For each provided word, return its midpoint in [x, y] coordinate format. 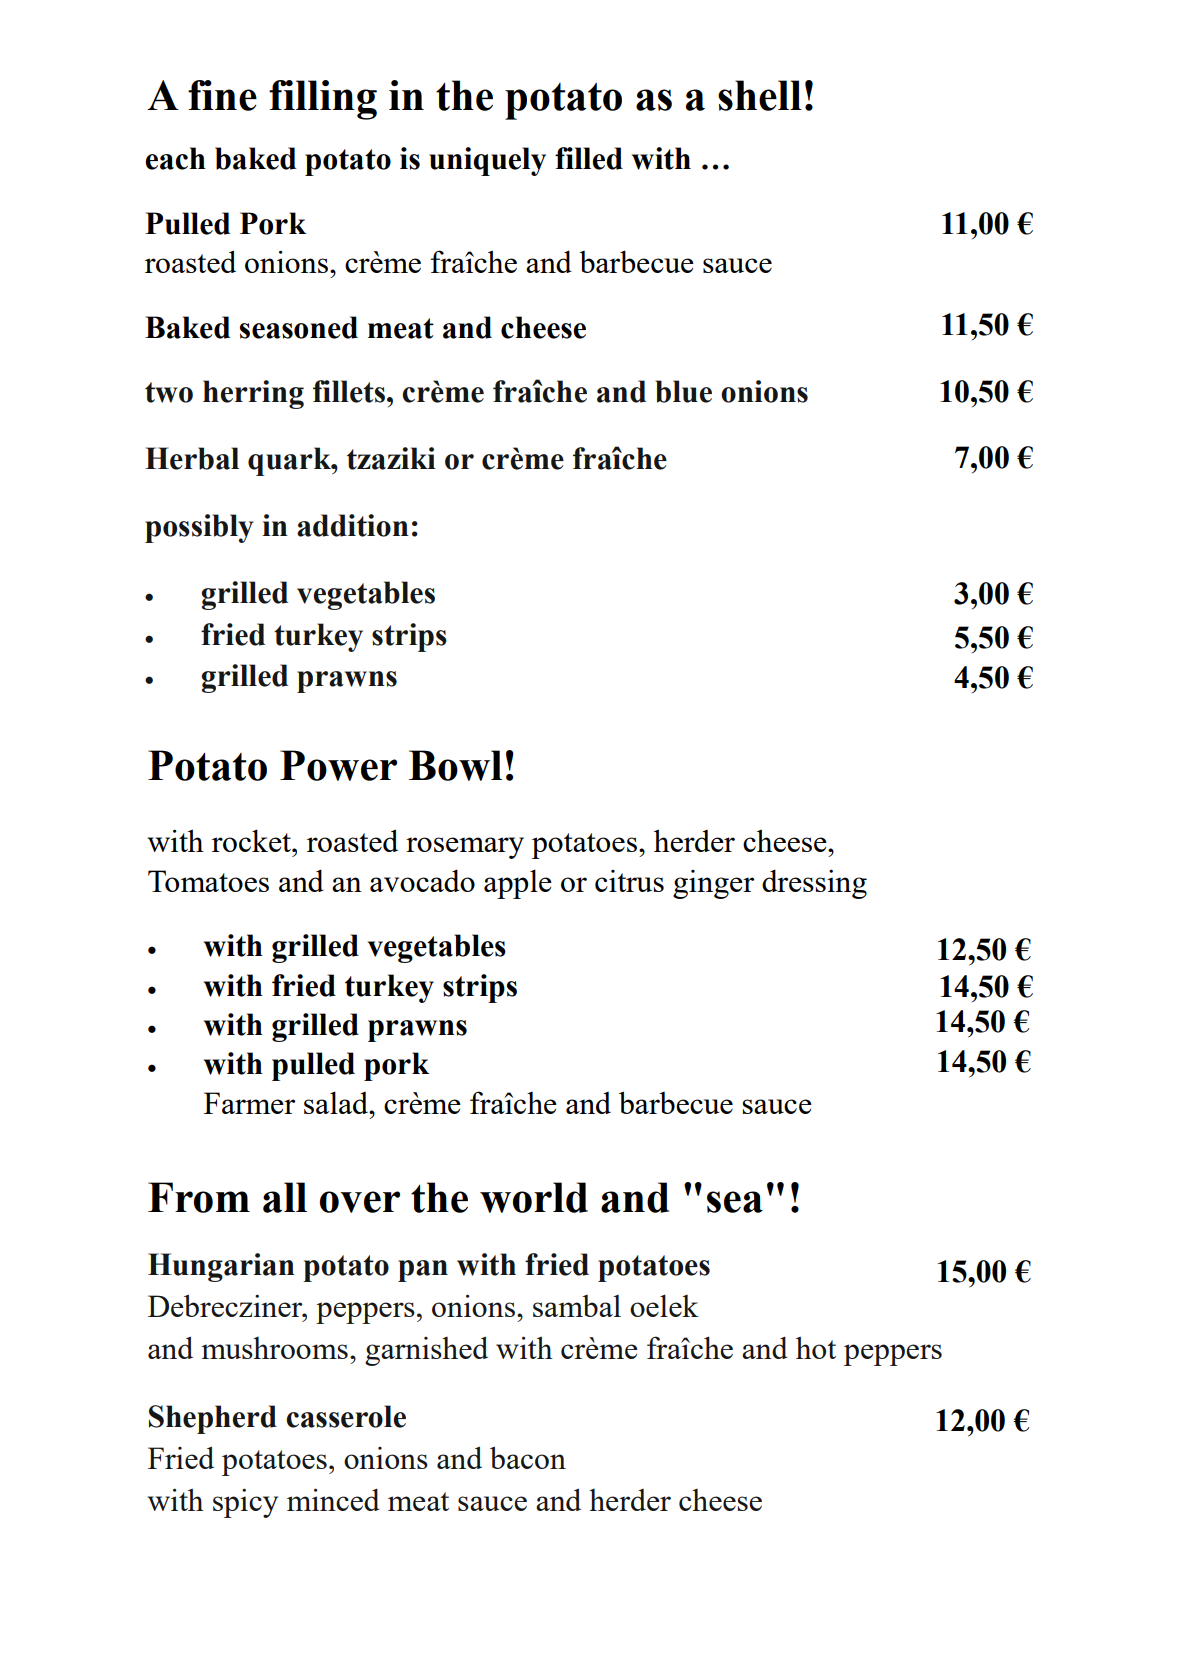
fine [222, 95]
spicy [245, 1503]
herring [253, 394]
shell [760, 95]
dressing [814, 884]
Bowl [455, 765]
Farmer [249, 1103]
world [534, 1197]
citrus [629, 881]
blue [684, 391]
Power [338, 765]
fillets [349, 391]
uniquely [487, 161]
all [285, 1197]
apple [518, 884]
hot [816, 1347]
